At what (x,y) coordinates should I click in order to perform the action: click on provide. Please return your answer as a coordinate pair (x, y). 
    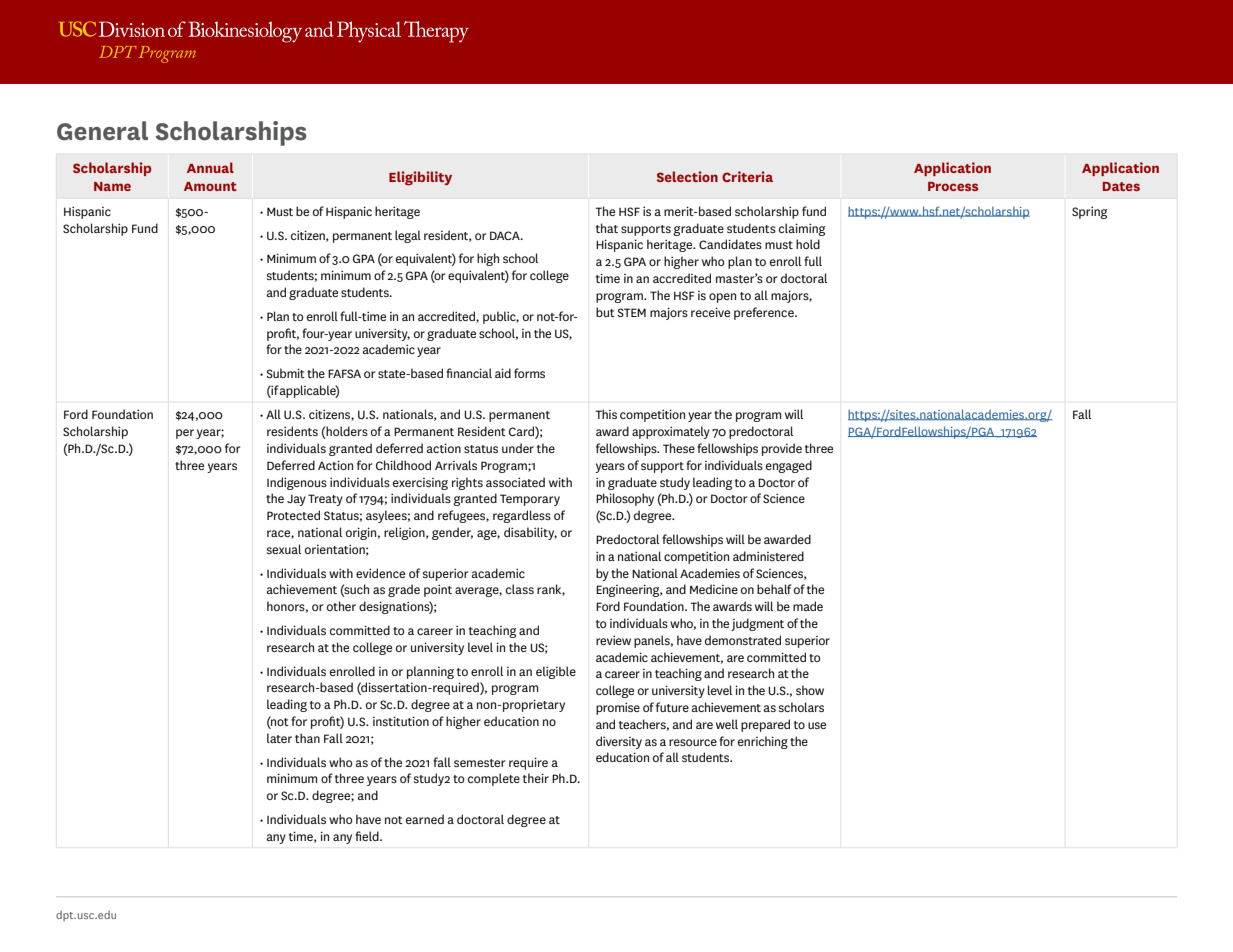
    Looking at the image, I should click on (782, 449).
